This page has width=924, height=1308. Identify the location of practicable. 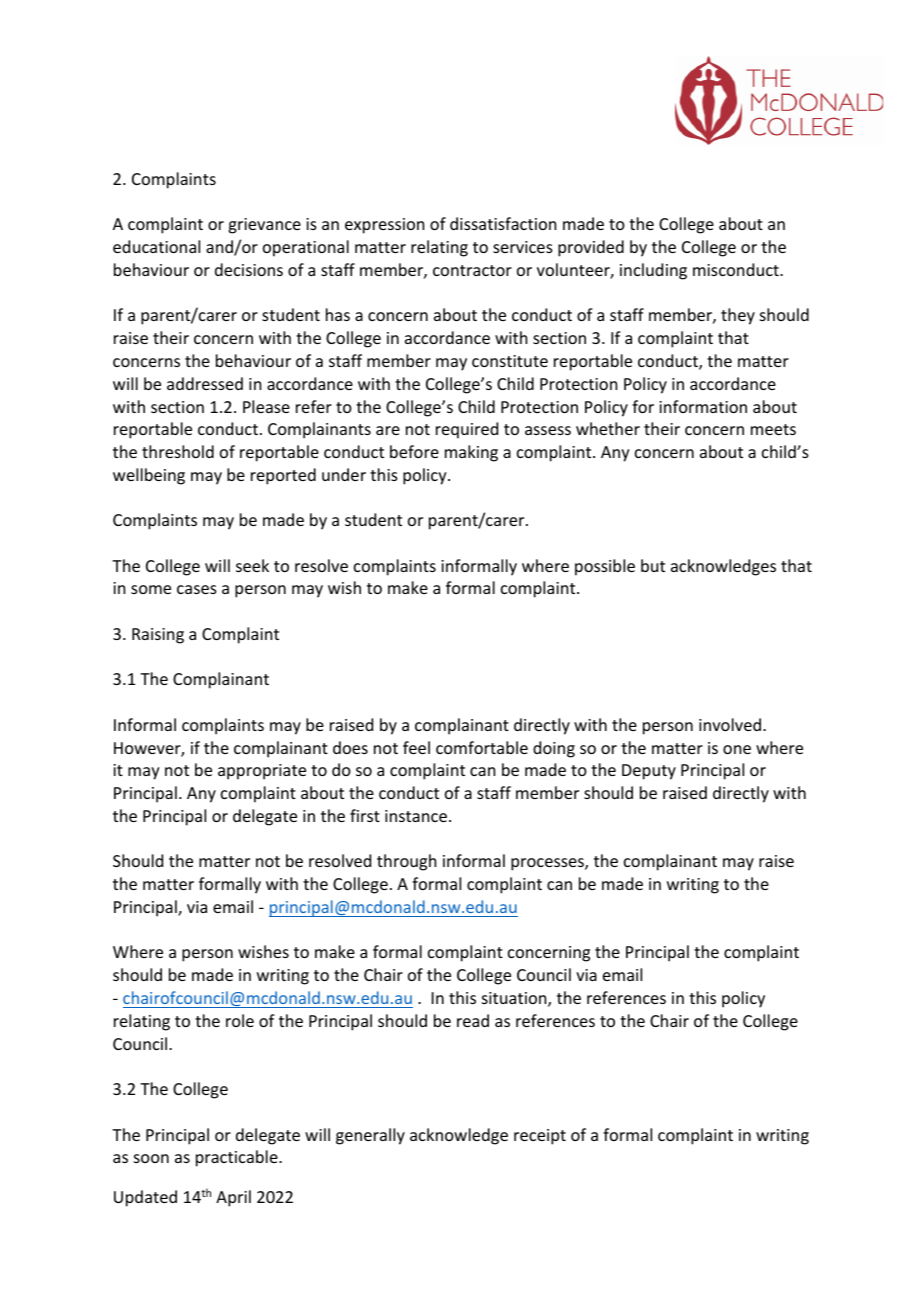
(238, 1158).
